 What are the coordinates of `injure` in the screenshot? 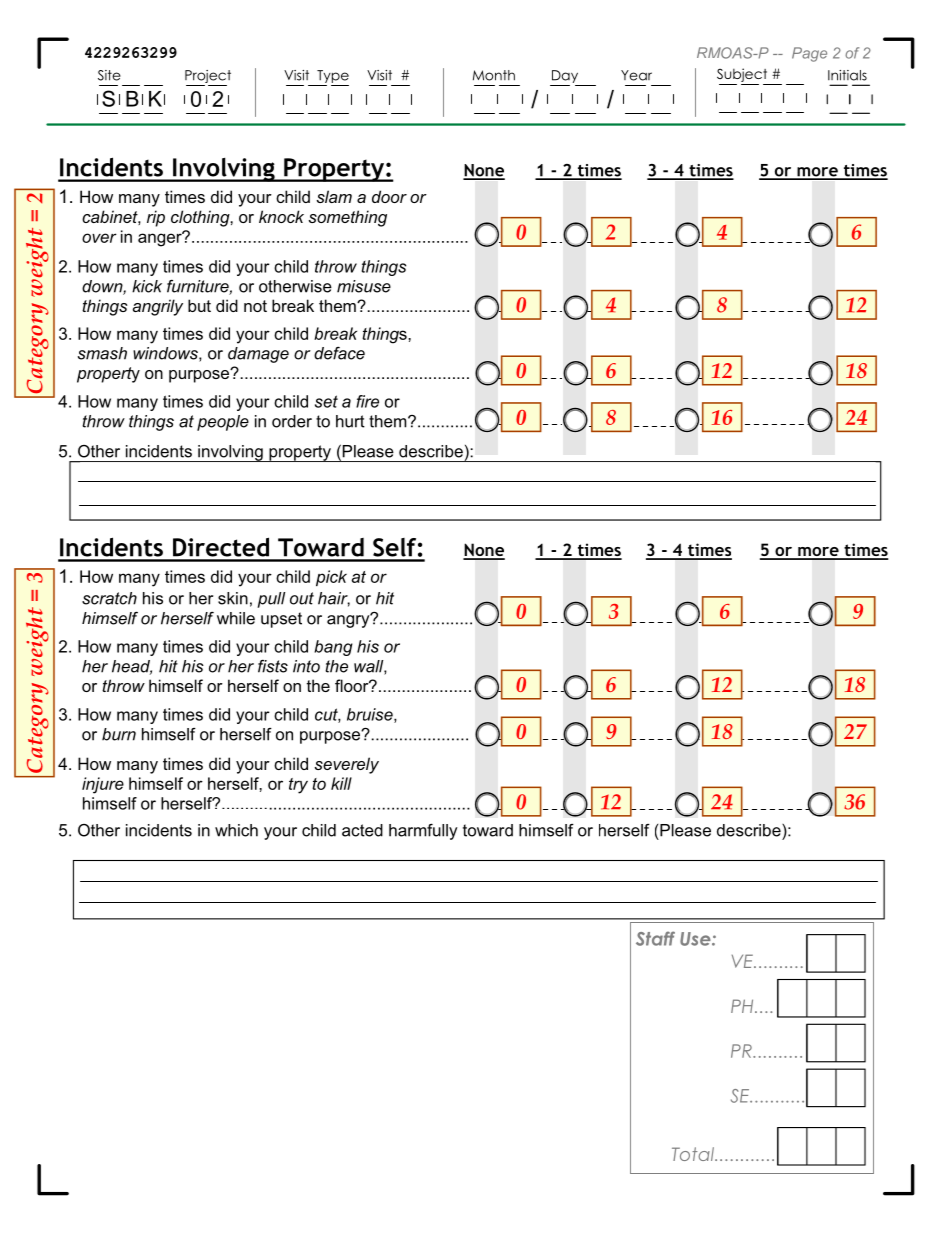 It's located at (103, 785).
